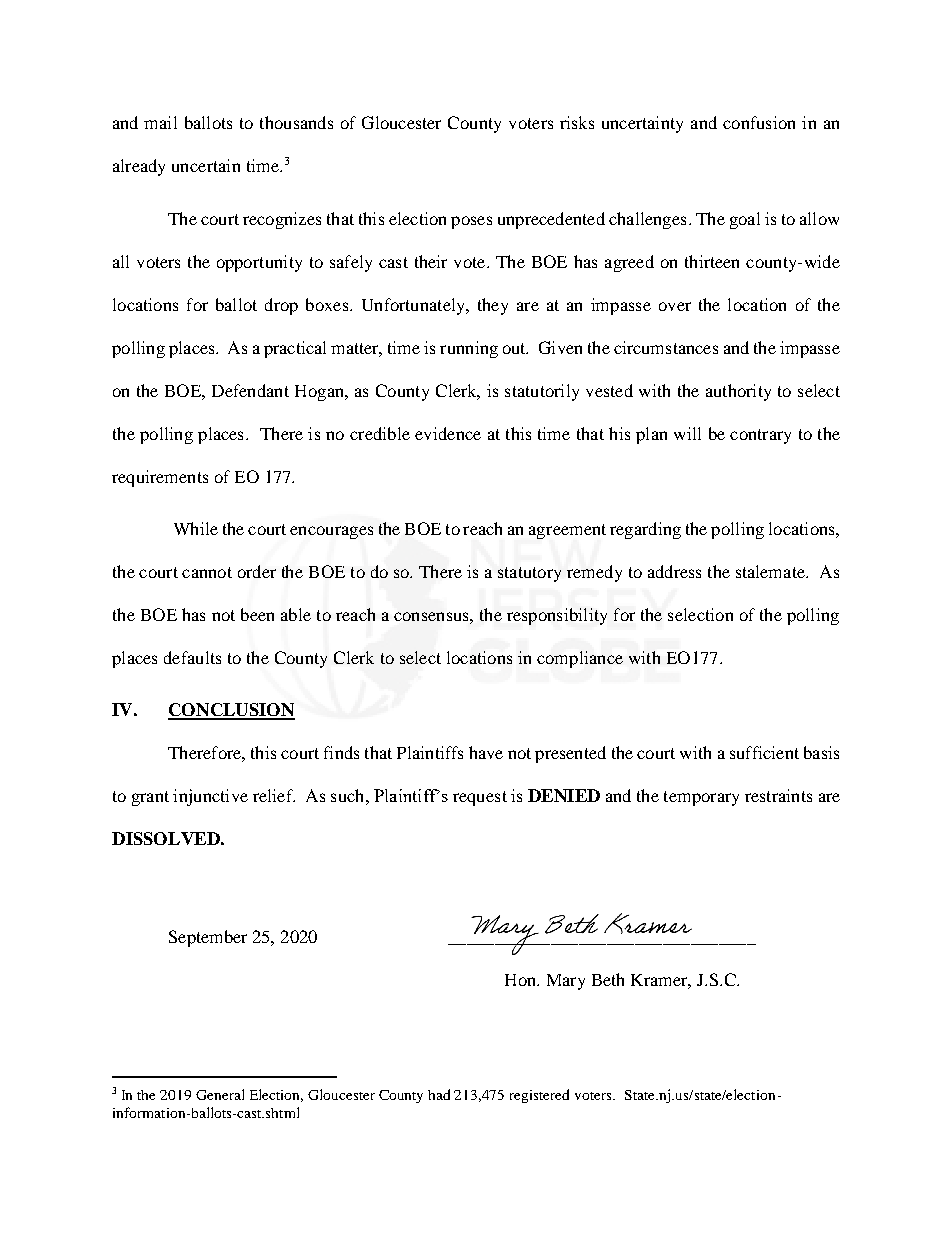 The height and width of the document is (1233, 952). I want to click on stalemate, so click(771, 571).
